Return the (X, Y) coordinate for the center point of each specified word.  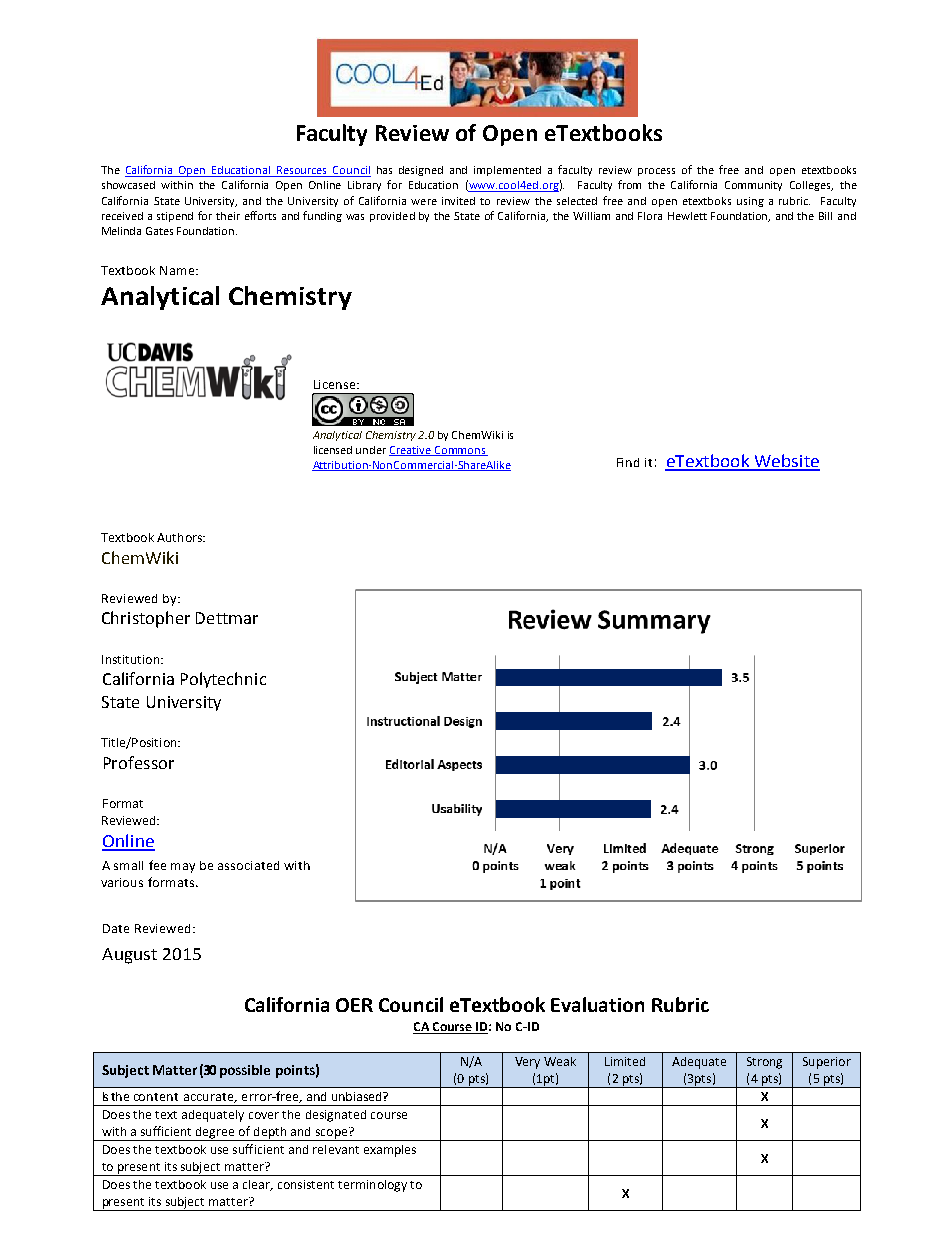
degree (215, 1134)
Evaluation (597, 1004)
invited (458, 201)
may (183, 868)
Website (786, 462)
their (228, 216)
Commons (460, 451)
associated (248, 865)
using (750, 202)
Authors (180, 537)
